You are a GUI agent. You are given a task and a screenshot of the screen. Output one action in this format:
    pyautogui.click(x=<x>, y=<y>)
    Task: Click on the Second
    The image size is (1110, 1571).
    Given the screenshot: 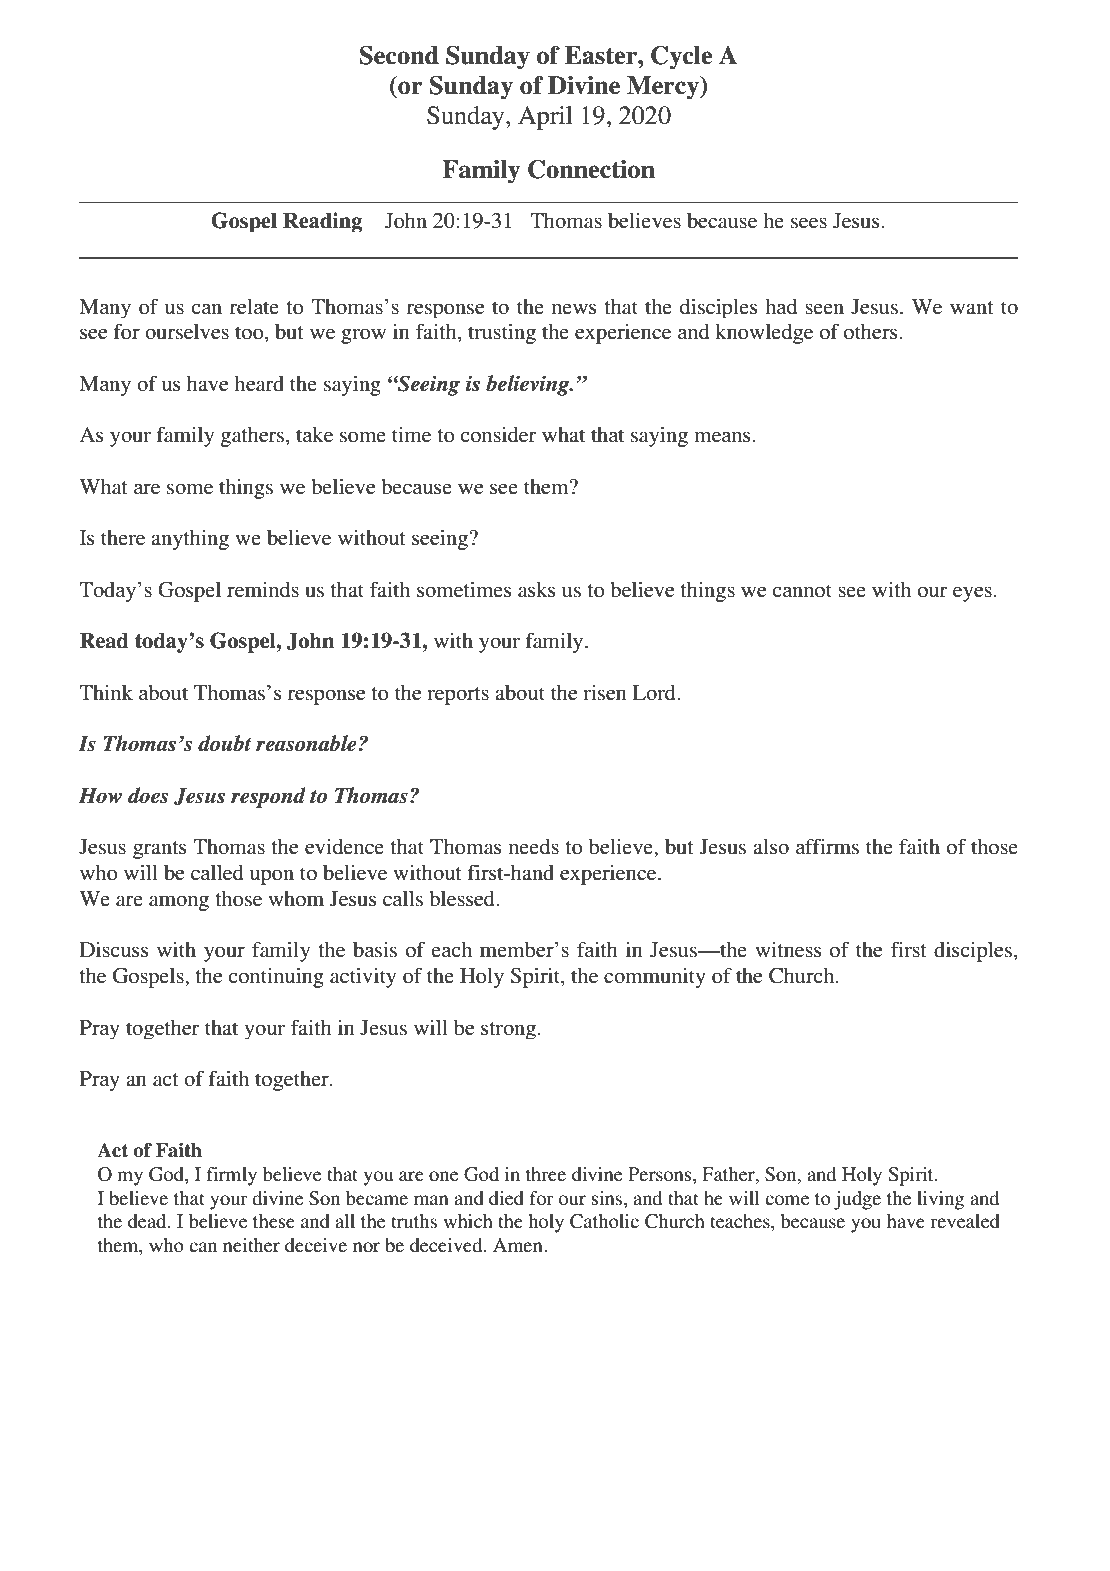 What is the action you would take?
    pyautogui.click(x=399, y=55)
